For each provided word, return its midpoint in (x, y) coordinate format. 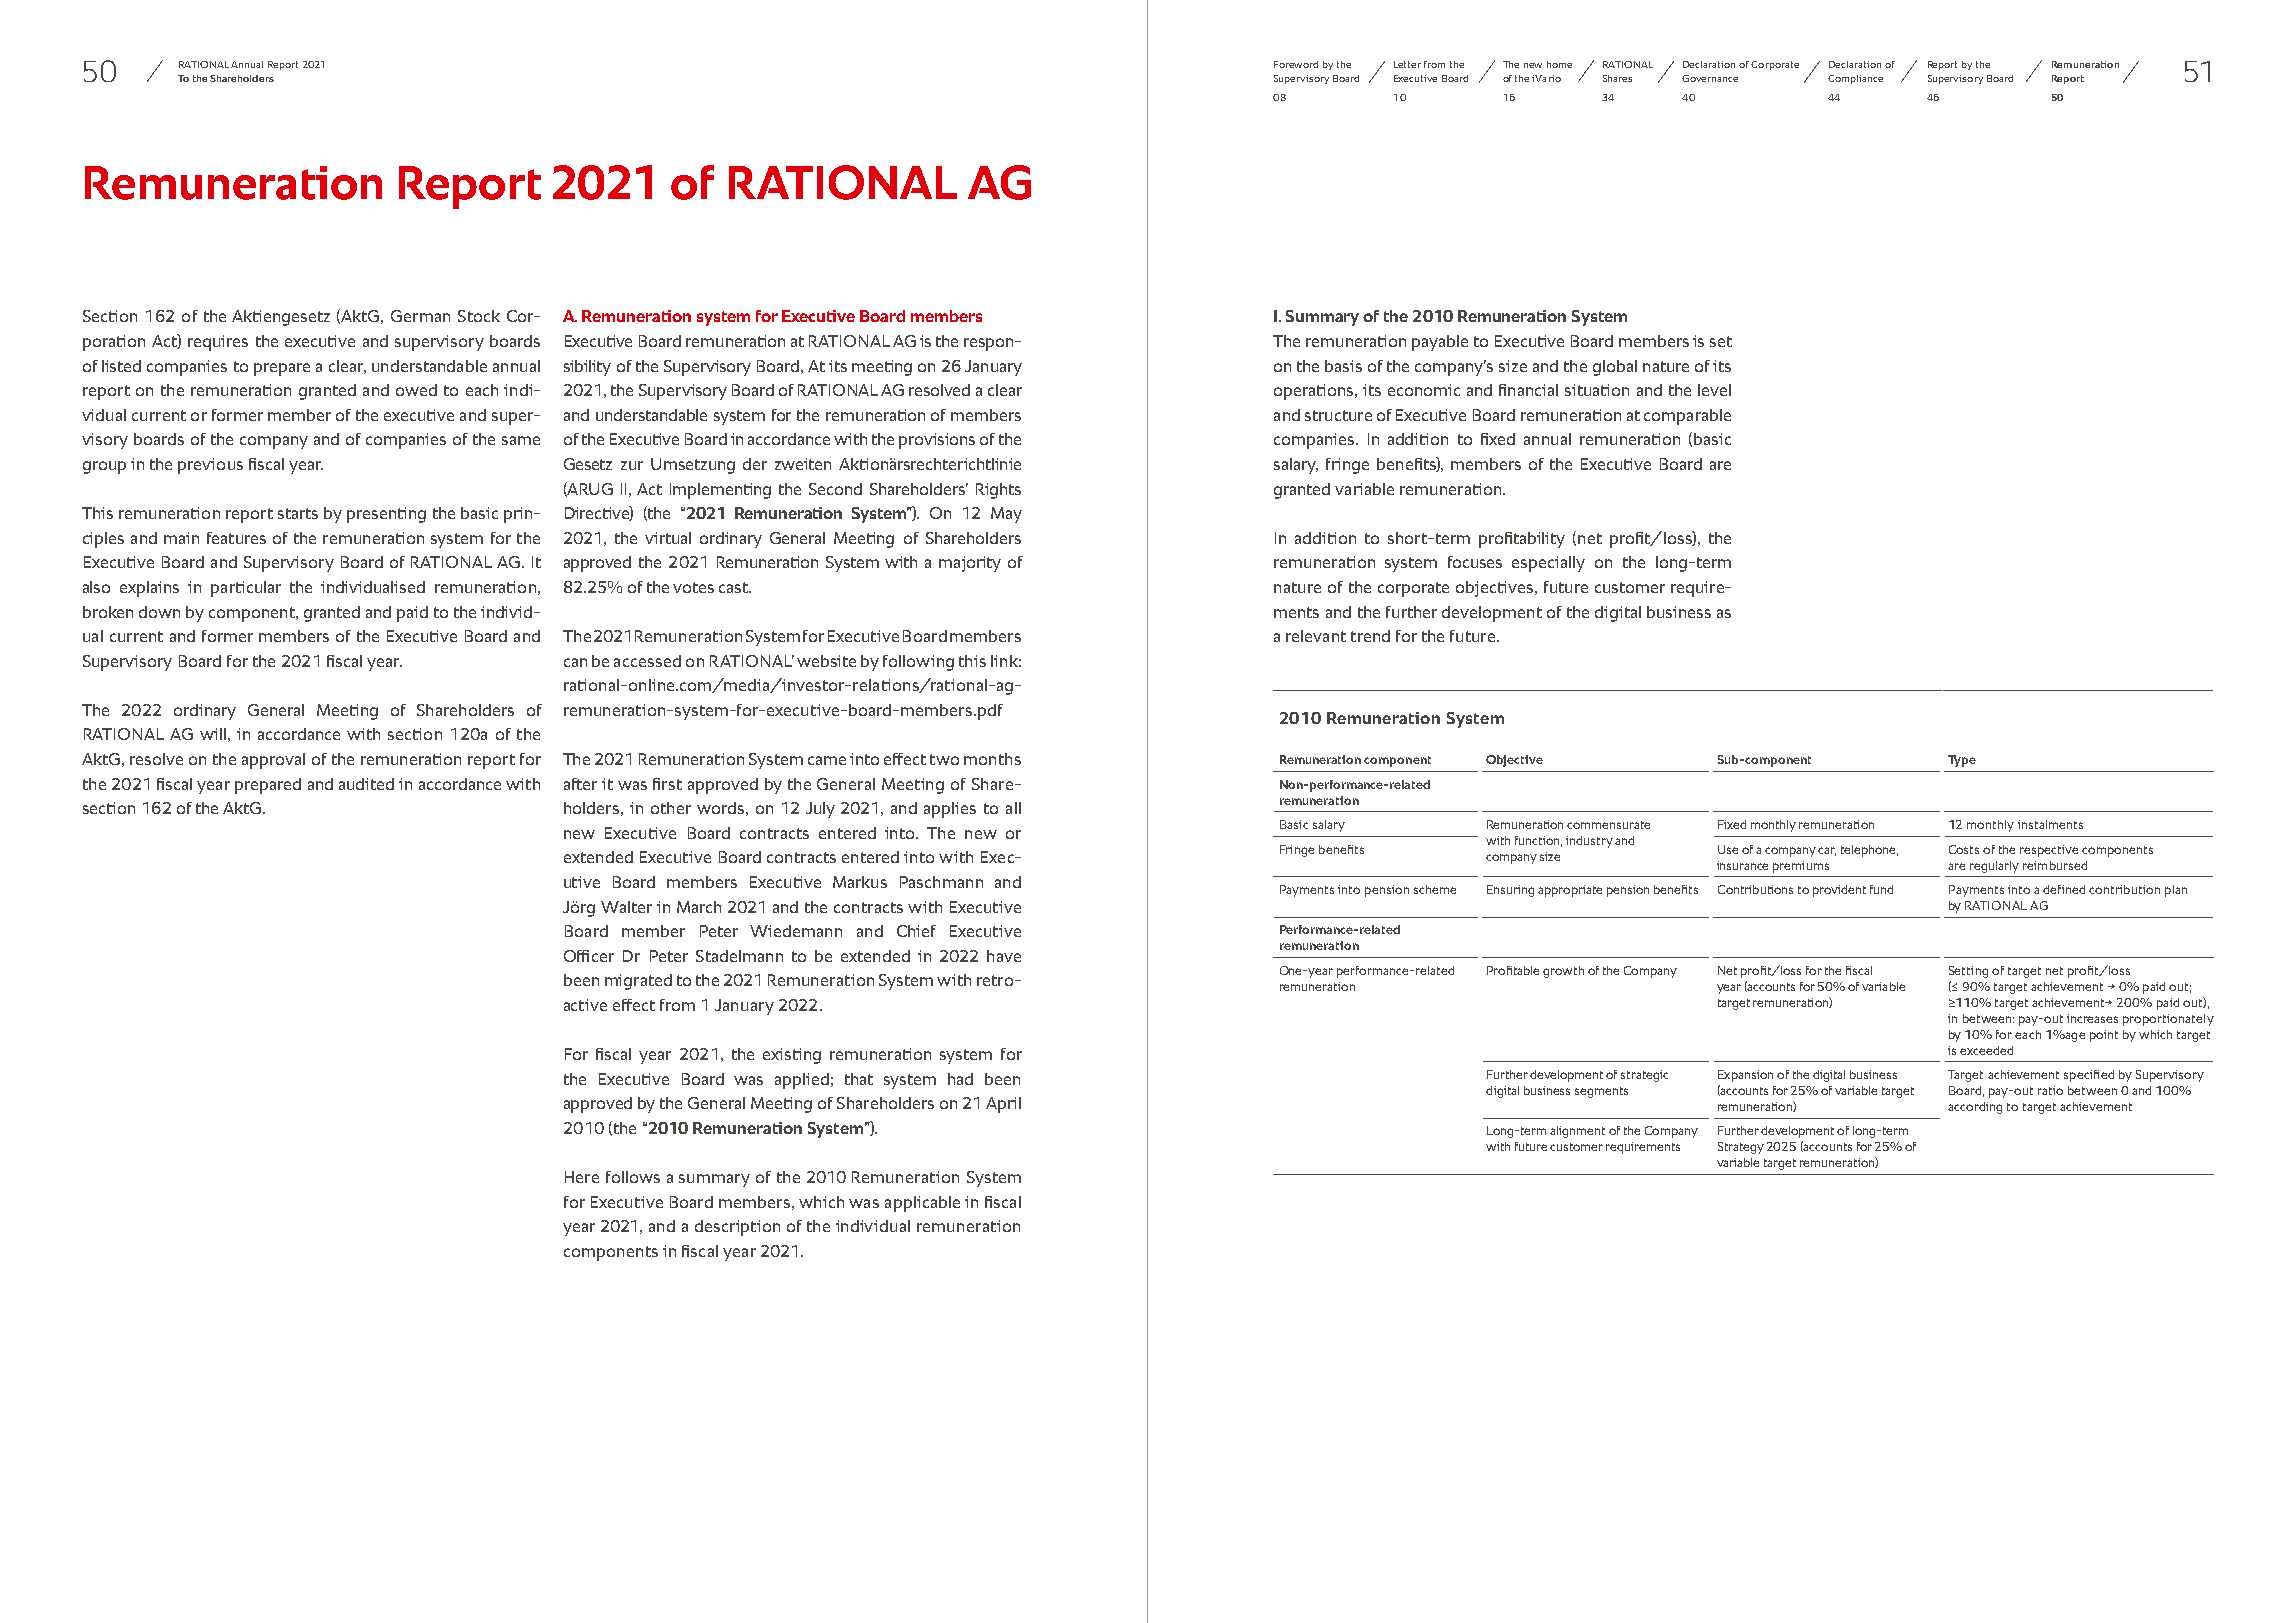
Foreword (1296, 64)
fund (1881, 889)
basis (1343, 366)
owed (416, 390)
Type (1962, 761)
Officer (589, 956)
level (1714, 390)
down (159, 612)
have (1004, 956)
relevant (1316, 636)
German (420, 316)
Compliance (1855, 79)
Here (582, 1177)
